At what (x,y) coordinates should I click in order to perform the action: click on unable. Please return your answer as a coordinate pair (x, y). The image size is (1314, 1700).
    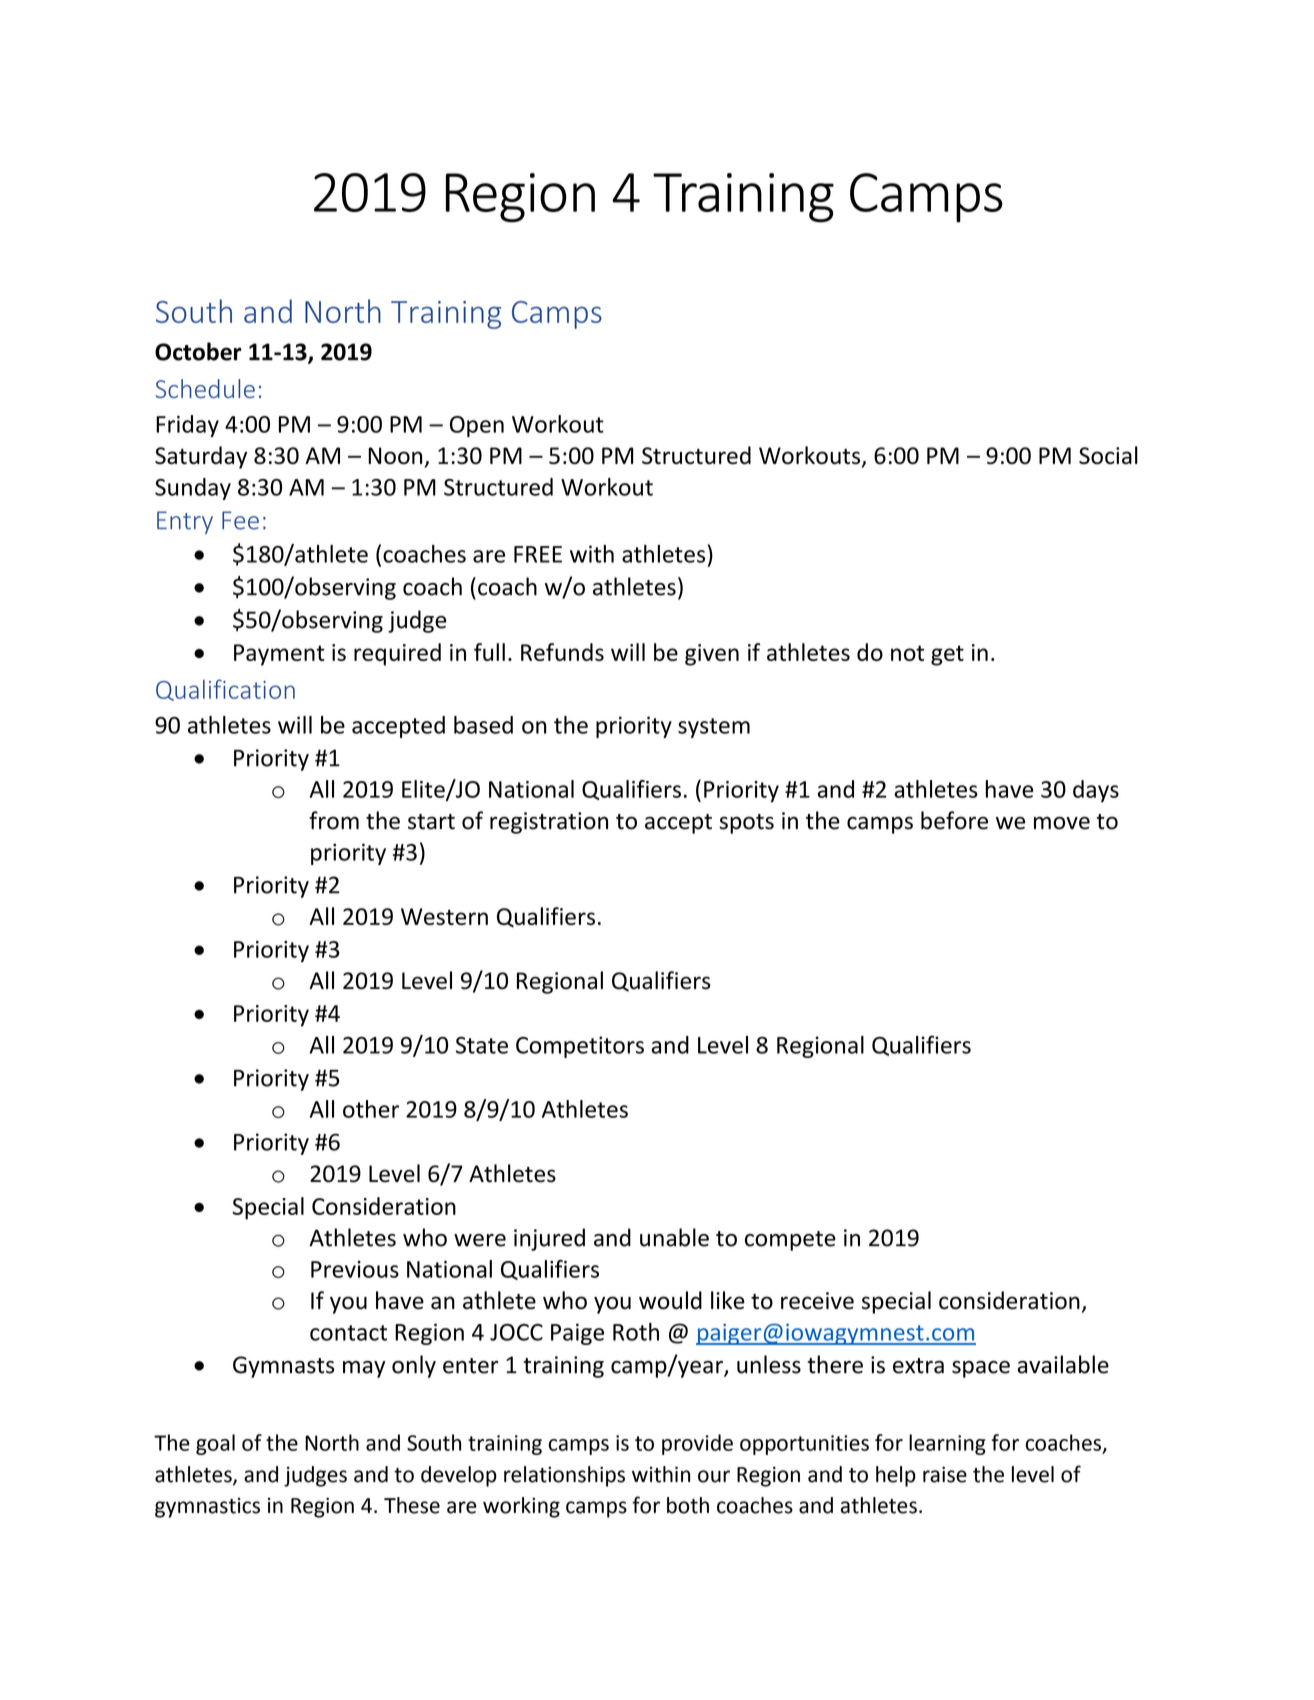
    Looking at the image, I should click on (674, 1237).
